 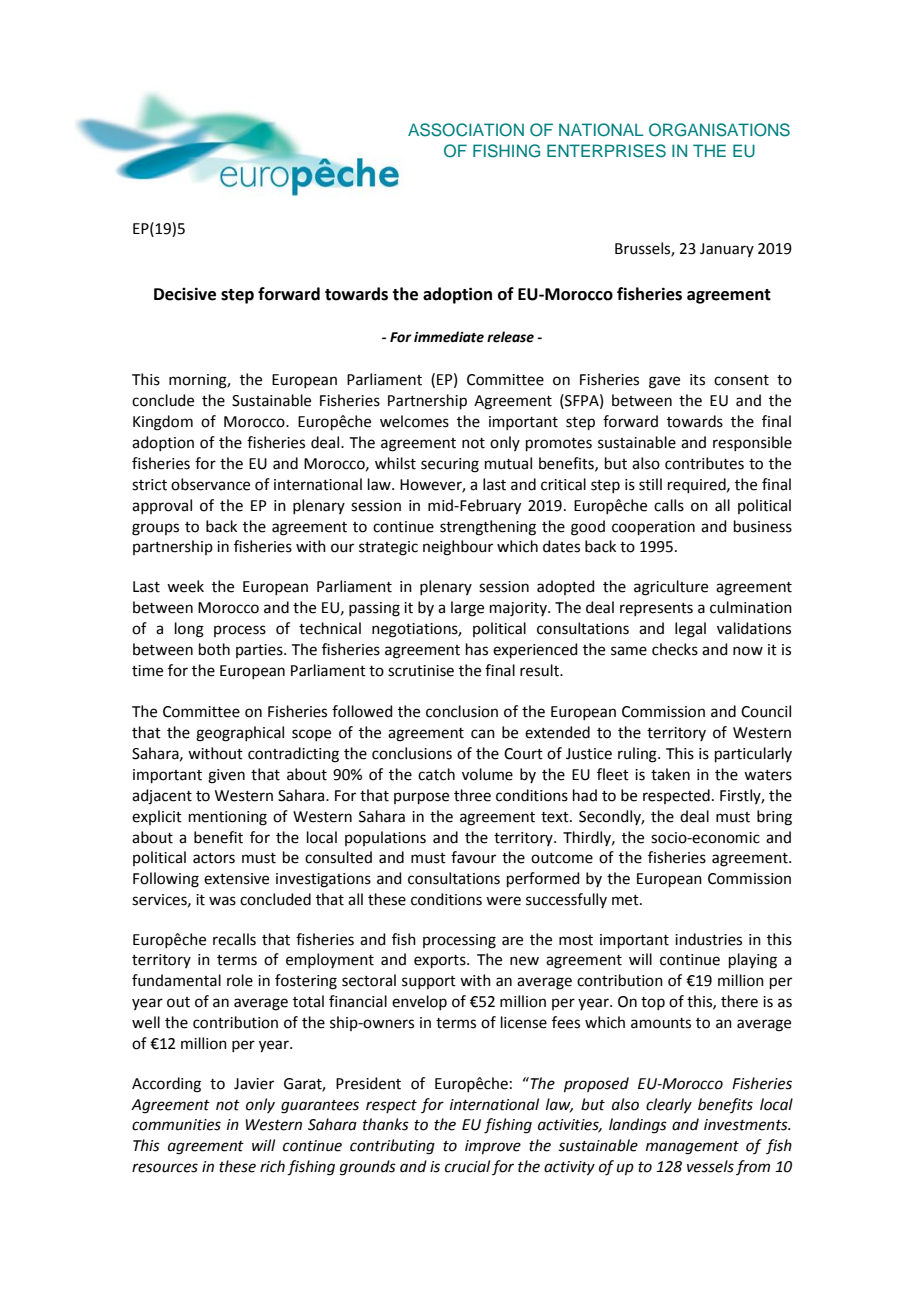 What do you see at coordinates (493, 1147) in the page?
I see `improve` at bounding box center [493, 1147].
